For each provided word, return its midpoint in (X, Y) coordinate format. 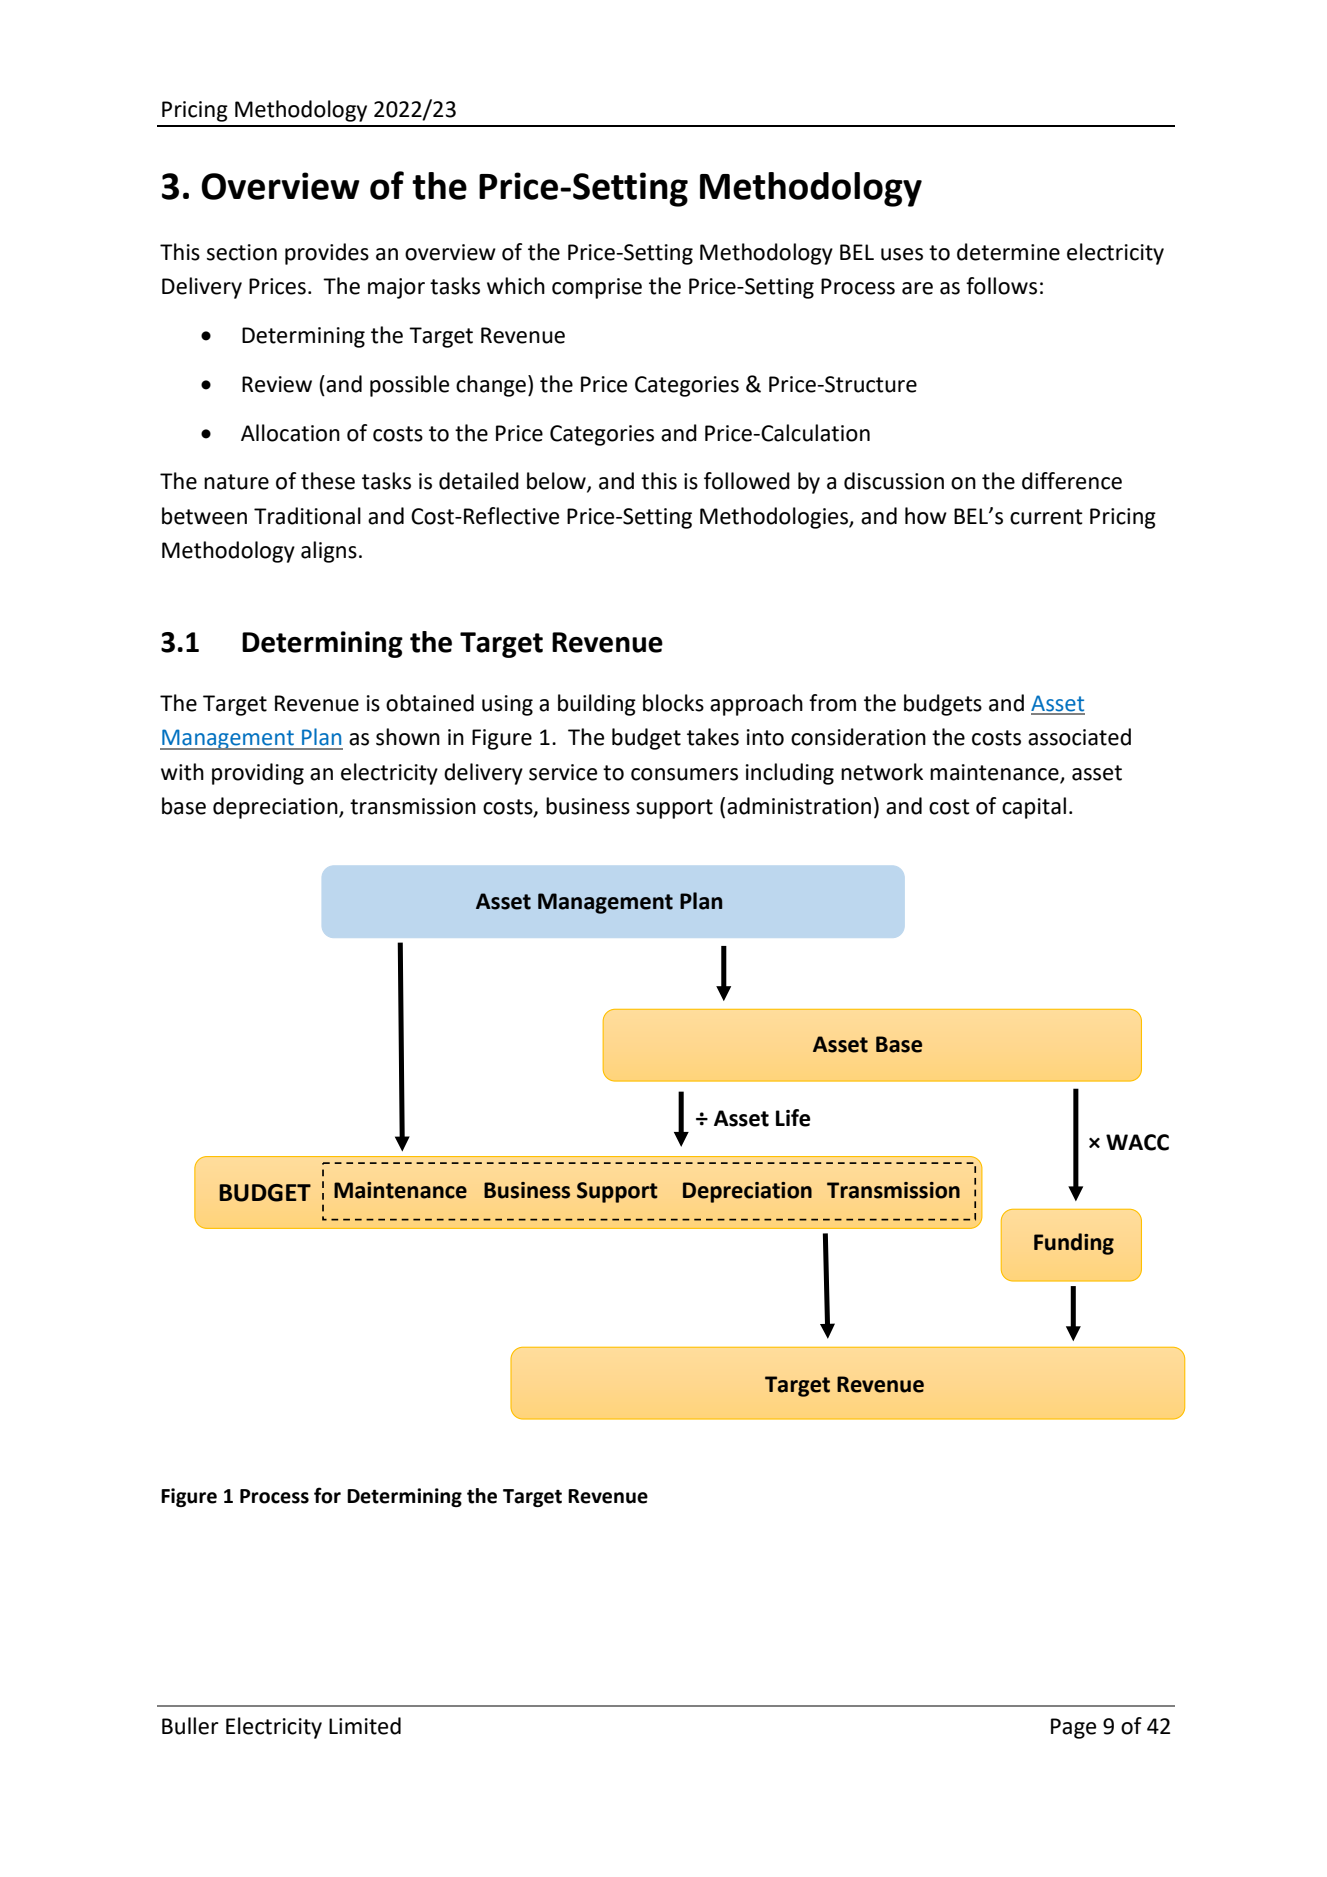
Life (793, 1118)
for (327, 1495)
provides (327, 254)
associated (1079, 737)
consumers (684, 774)
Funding (1074, 1244)
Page (1073, 1728)
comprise (597, 288)
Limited (365, 1726)
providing (258, 774)
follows (1001, 286)
